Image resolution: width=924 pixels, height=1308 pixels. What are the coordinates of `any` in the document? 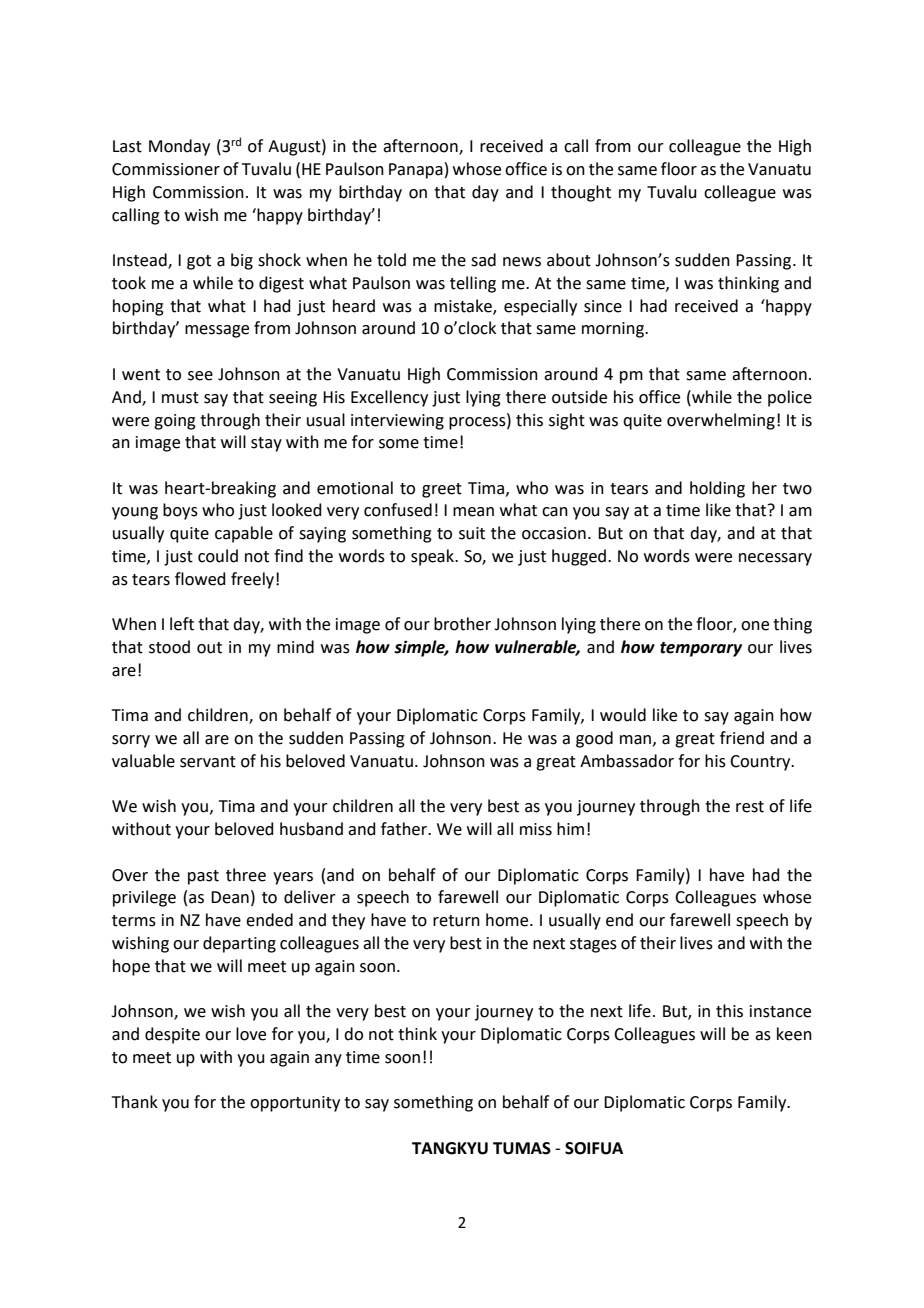 It's located at (328, 1060).
